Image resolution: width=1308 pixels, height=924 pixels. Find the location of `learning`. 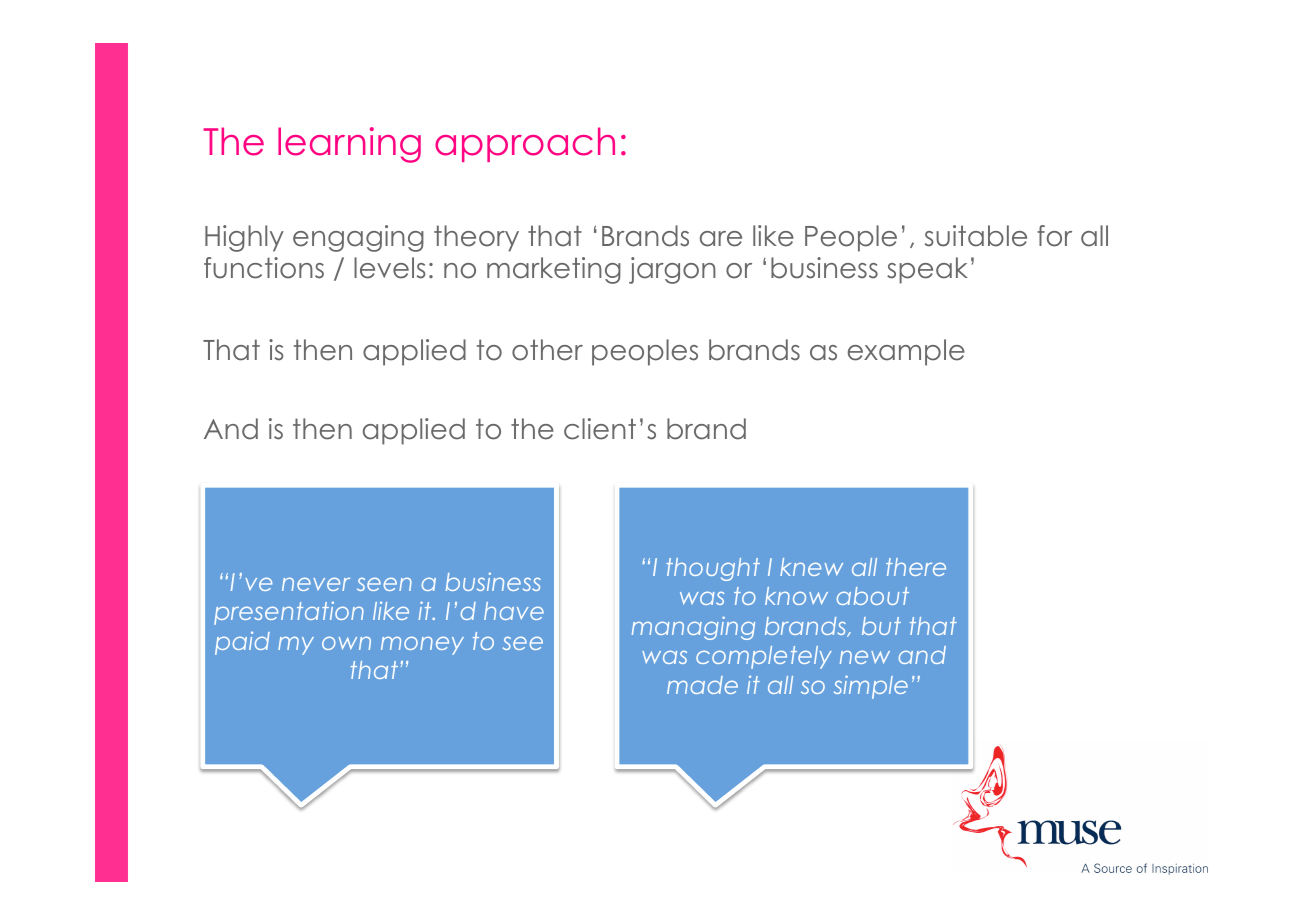

learning is located at coordinates (349, 145).
